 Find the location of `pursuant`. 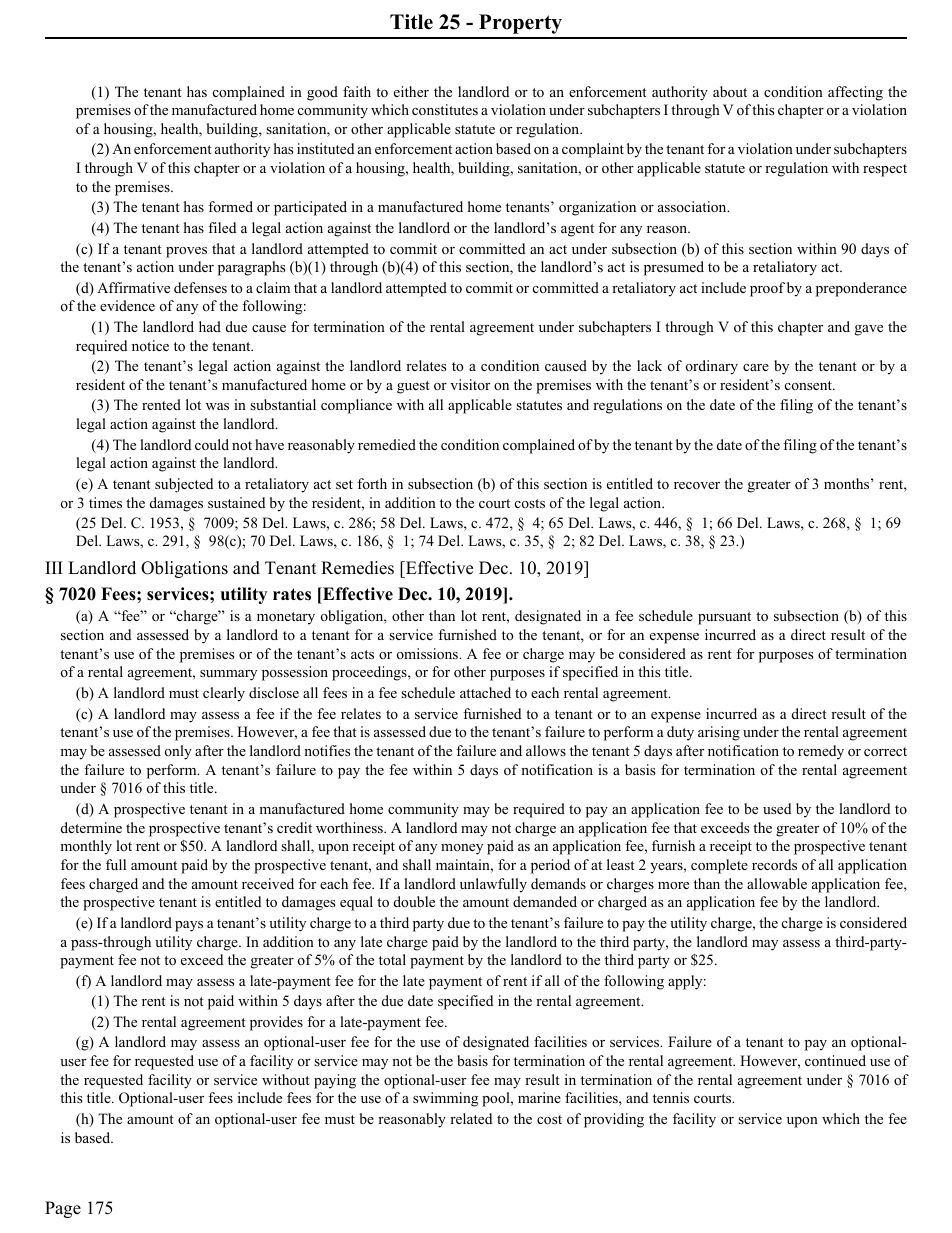

pursuant is located at coordinates (724, 618).
